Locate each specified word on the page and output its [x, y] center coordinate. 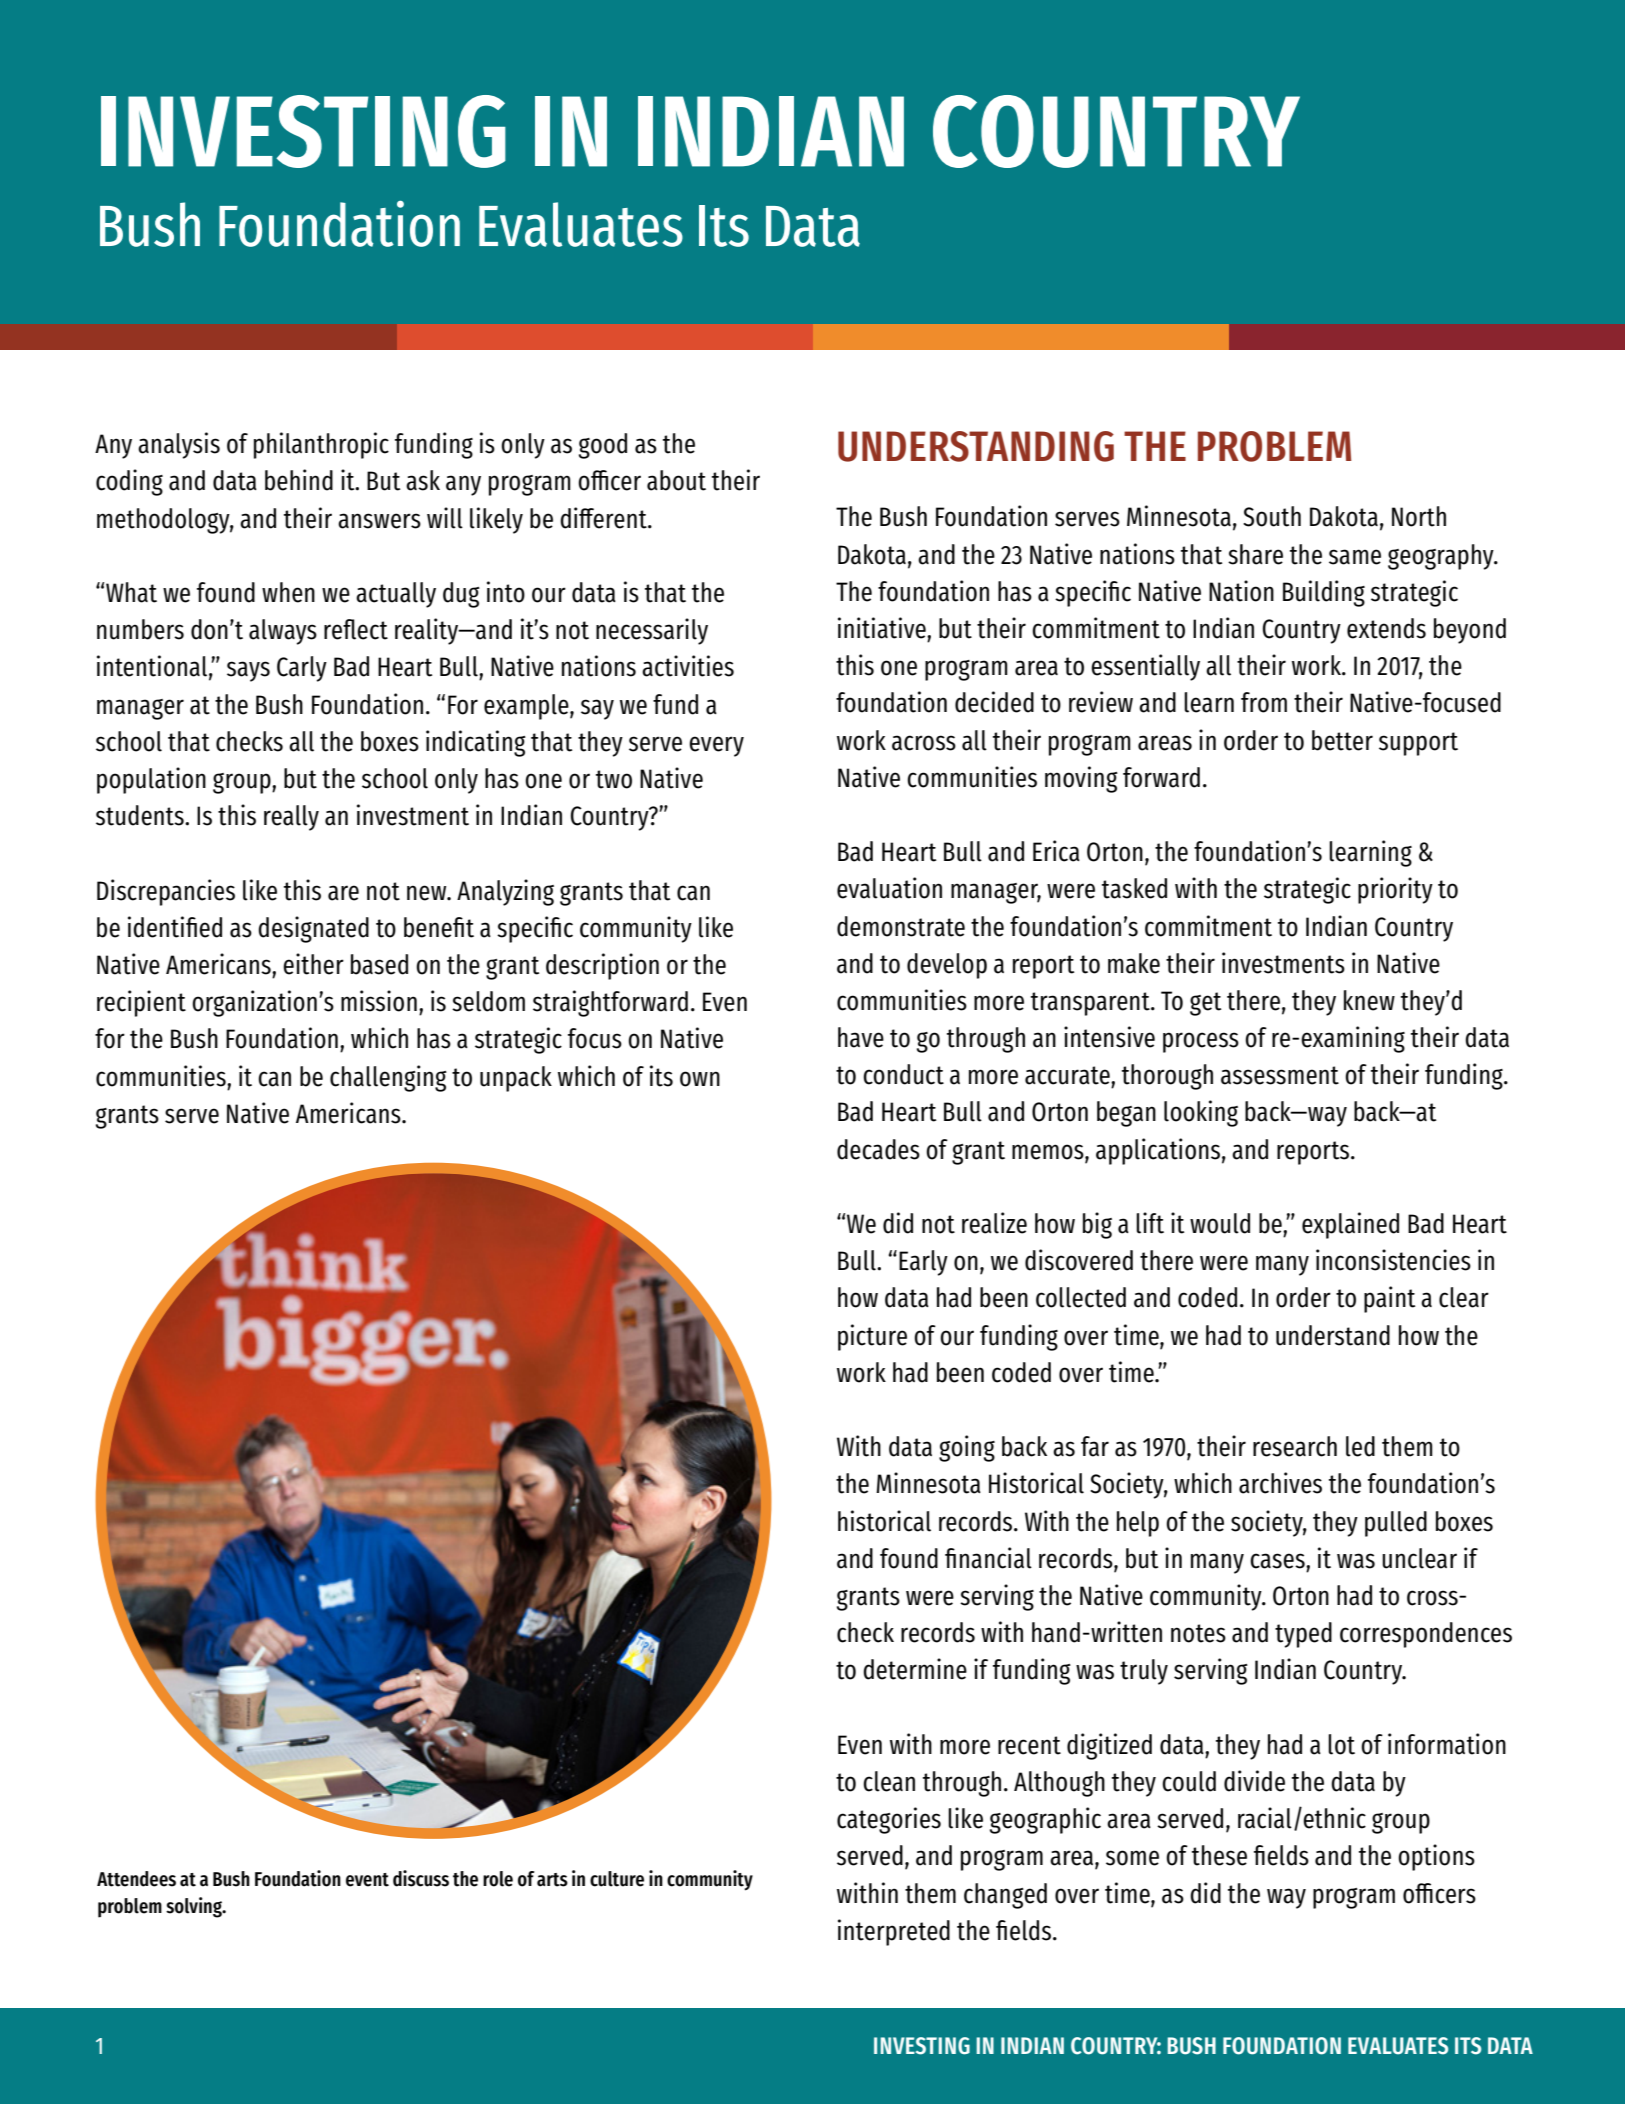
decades [878, 1149]
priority [1395, 890]
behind [299, 480]
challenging [388, 1078]
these [1219, 1855]
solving [195, 1907]
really [291, 818]
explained [1350, 1225]
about [676, 480]
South [1272, 516]
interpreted [894, 1932]
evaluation [889, 888]
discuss [421, 1878]
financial [988, 1558]
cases [1278, 1561]
